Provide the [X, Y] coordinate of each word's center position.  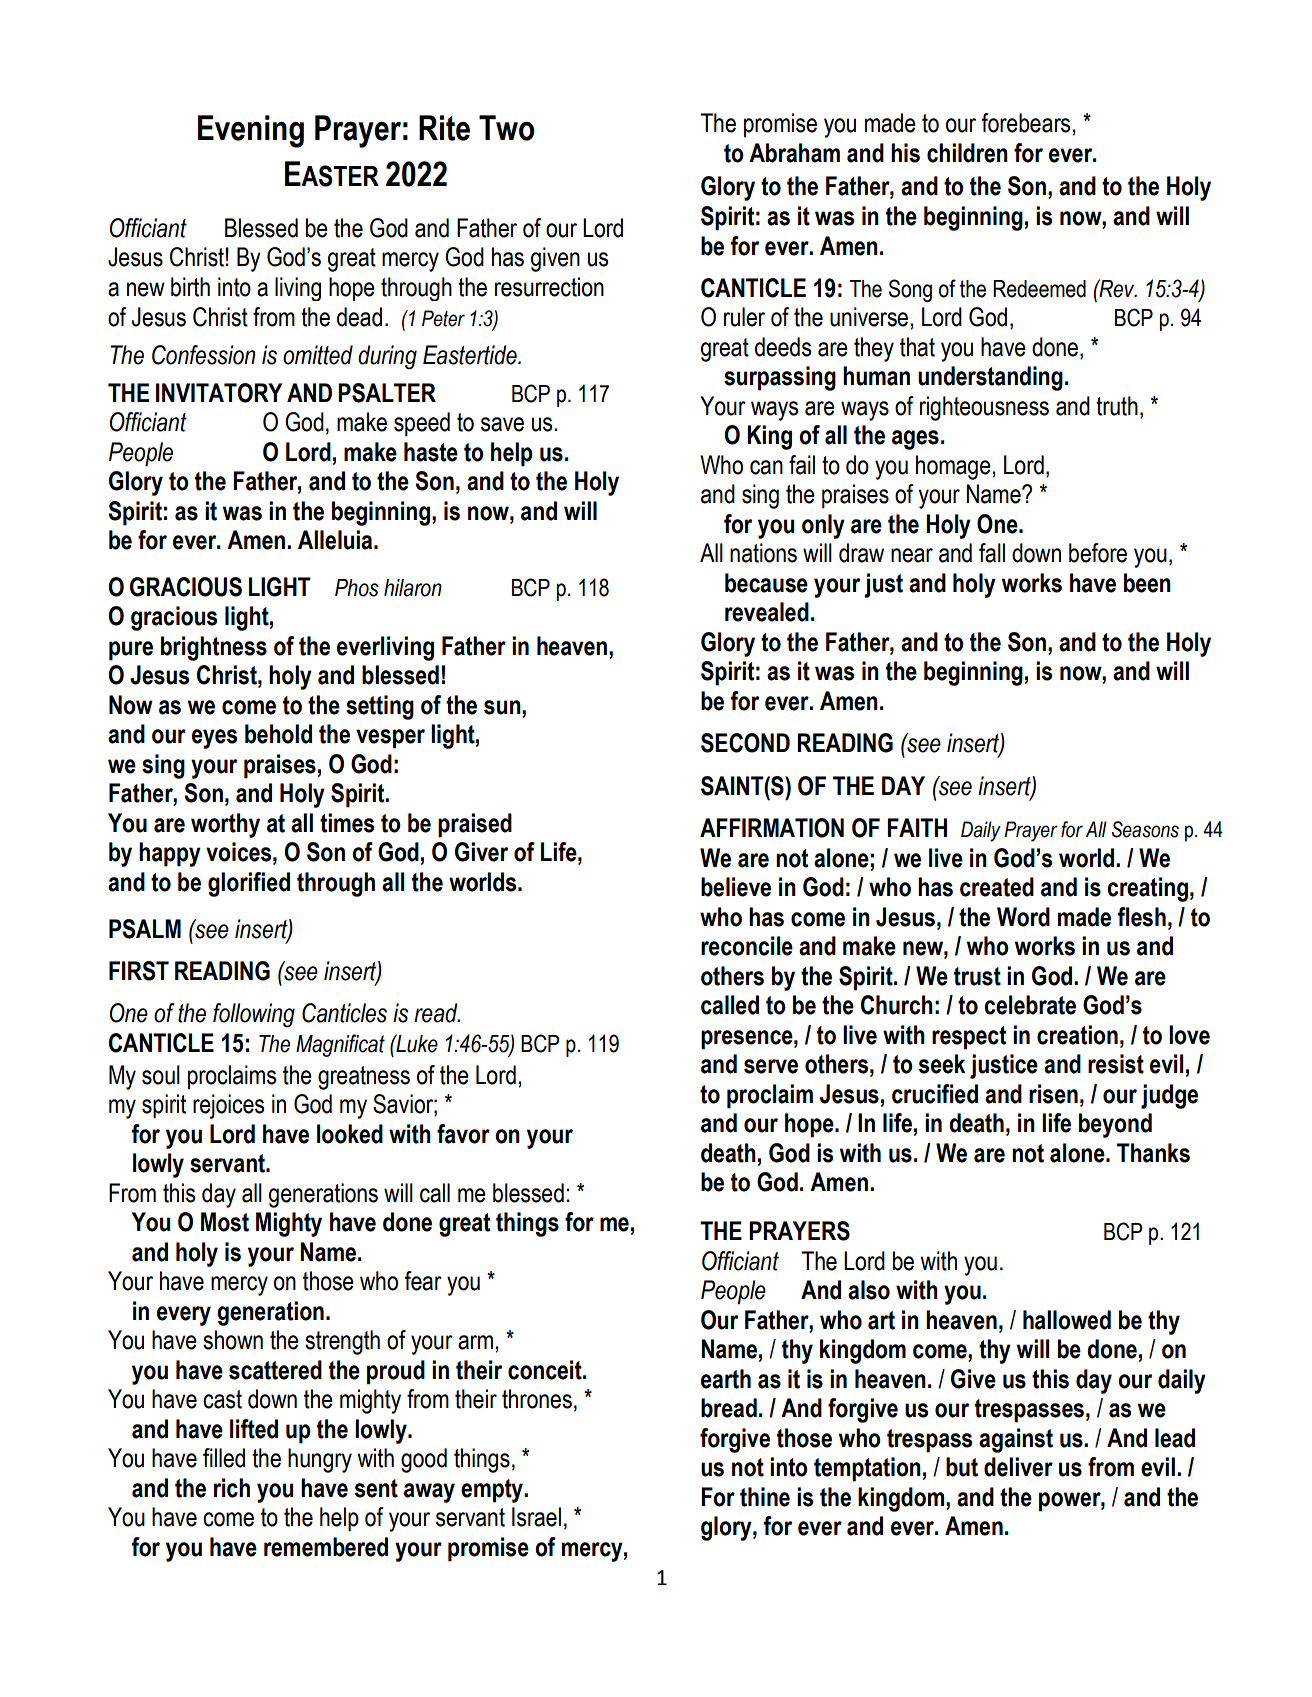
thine [765, 1497]
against [1016, 1440]
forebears [1027, 123]
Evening [251, 131]
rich [232, 1488]
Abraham [794, 153]
